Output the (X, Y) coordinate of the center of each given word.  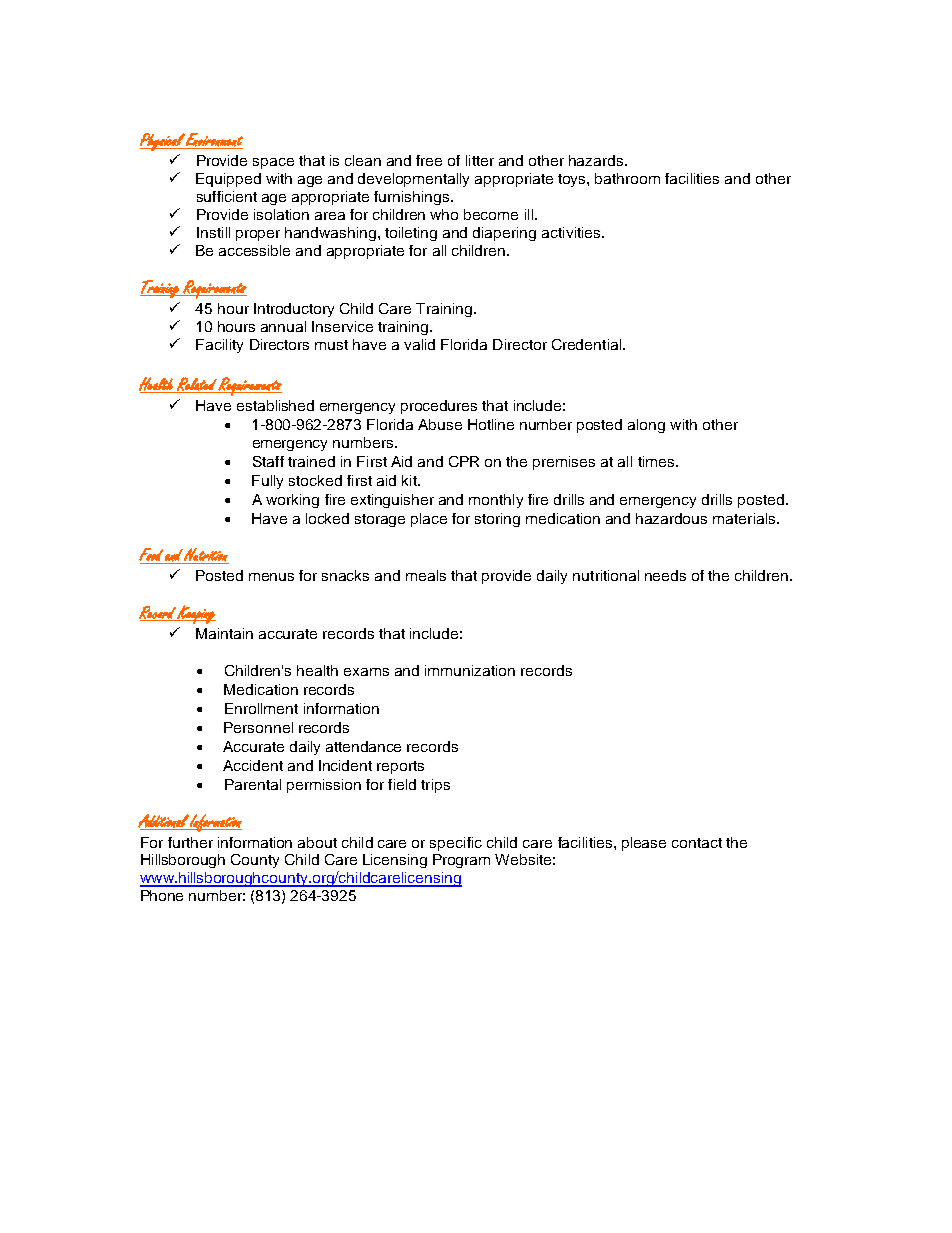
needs (665, 575)
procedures (439, 407)
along (646, 426)
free (429, 160)
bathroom (627, 178)
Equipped (228, 180)
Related (196, 385)
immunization (470, 670)
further (190, 842)
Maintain (224, 633)
